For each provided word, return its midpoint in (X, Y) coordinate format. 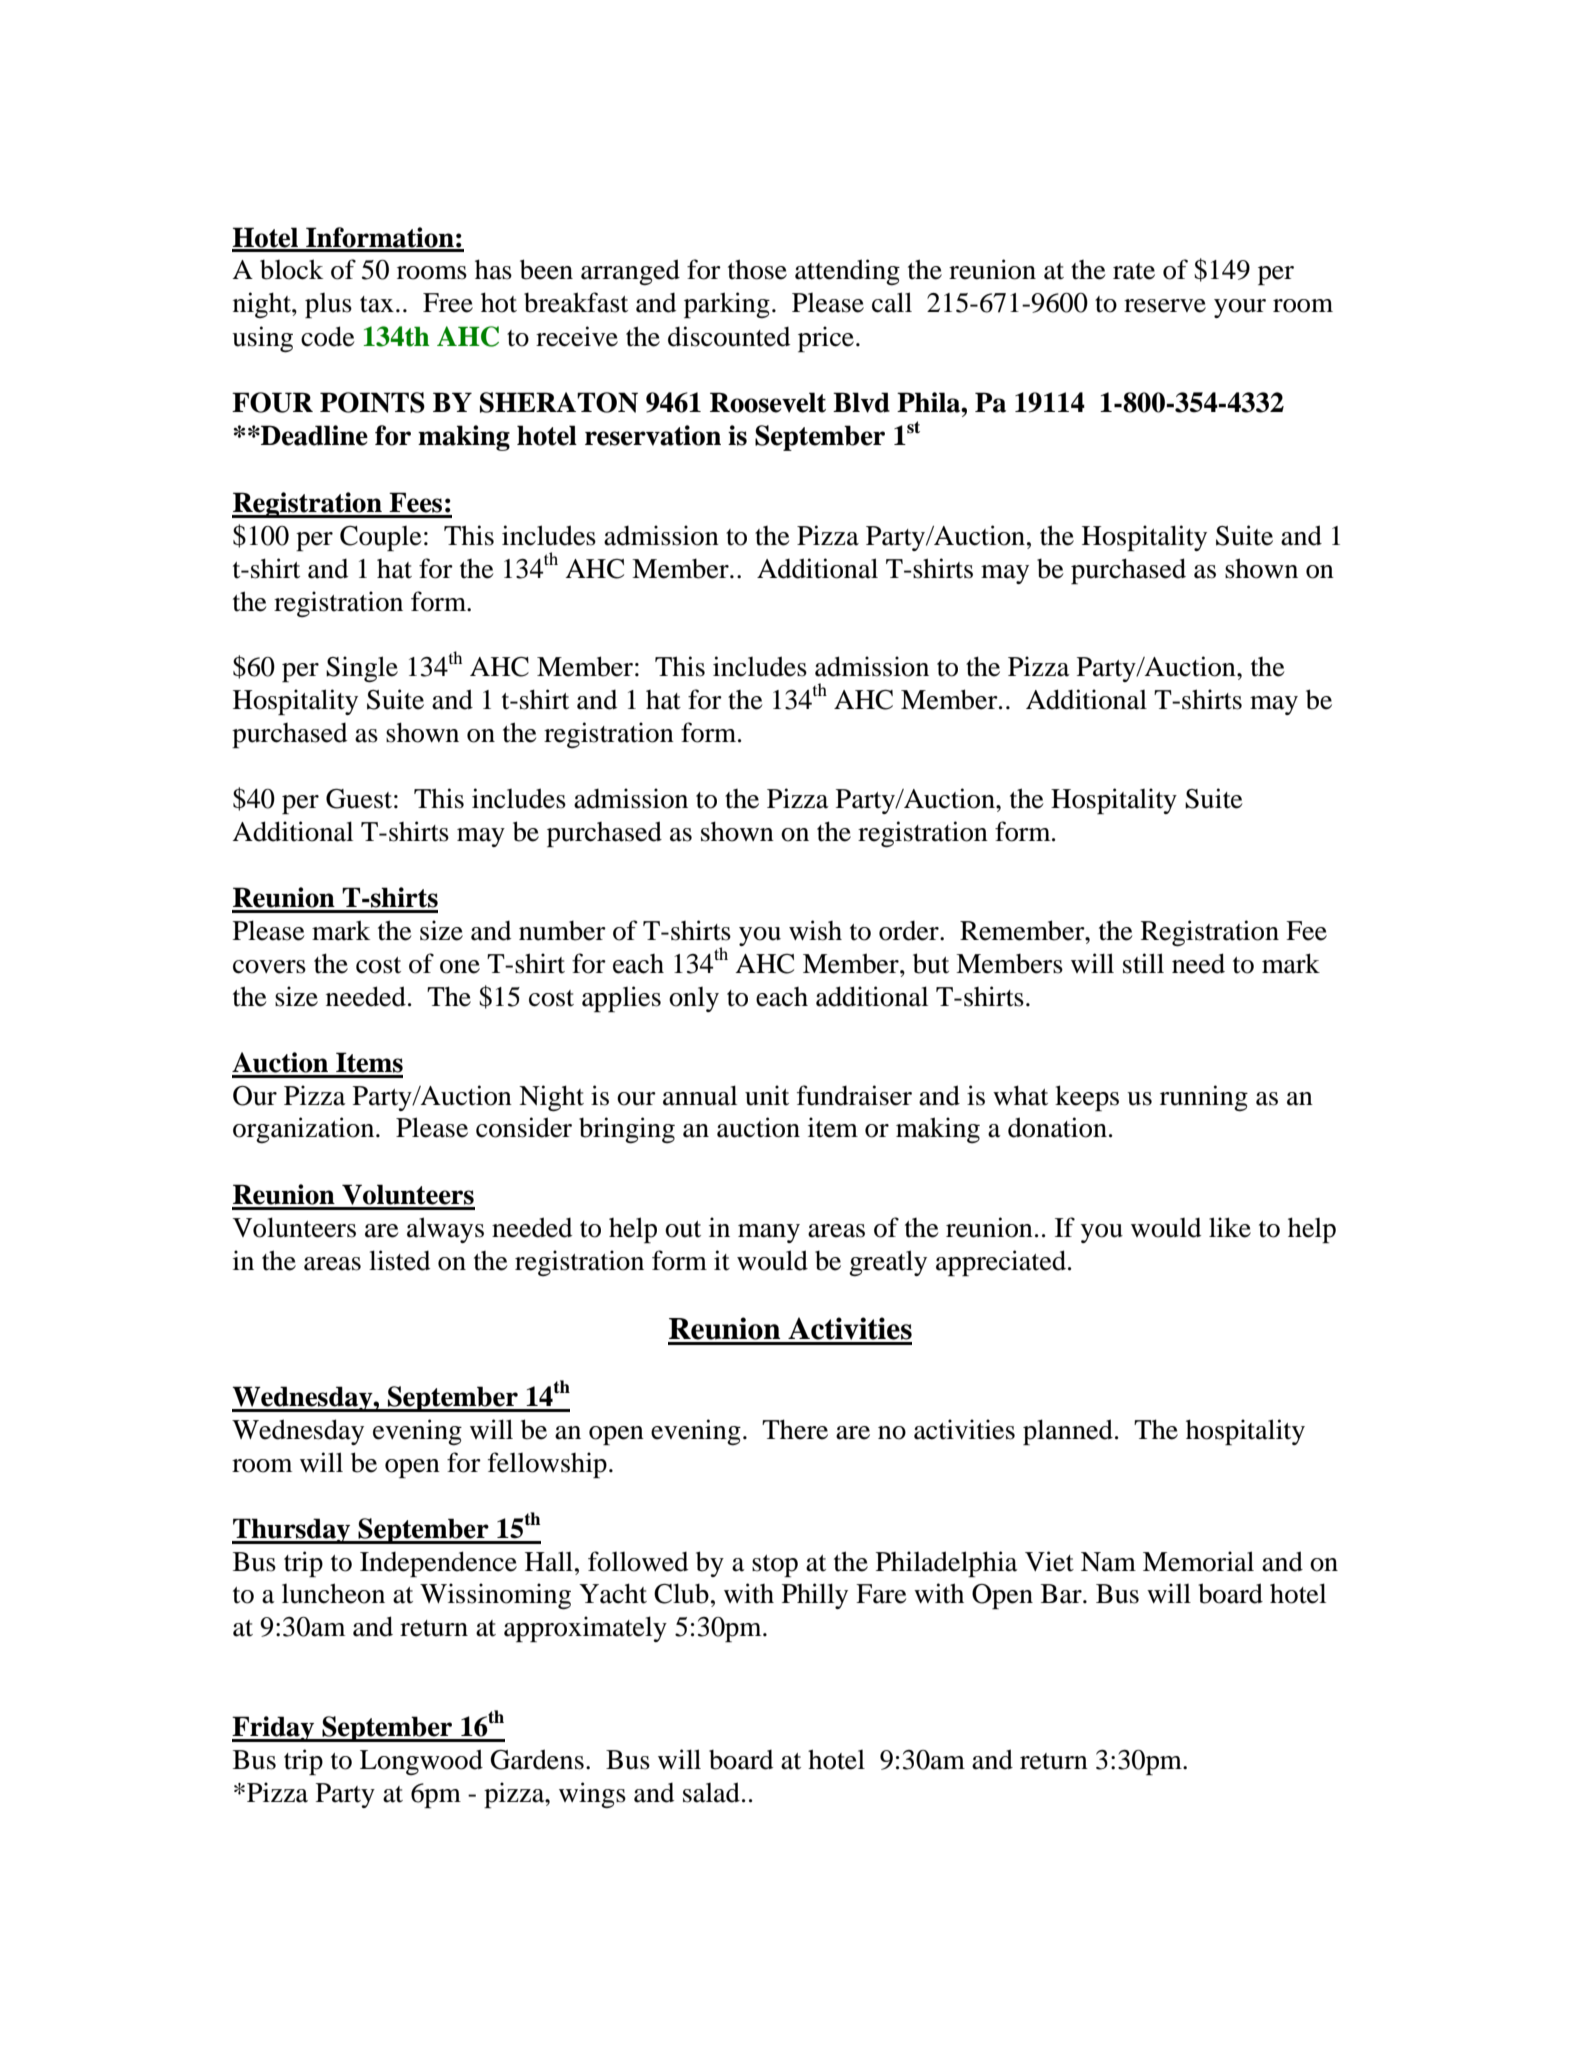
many (769, 1233)
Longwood (421, 1762)
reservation (653, 435)
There (795, 1429)
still (1143, 963)
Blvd (861, 402)
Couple (380, 538)
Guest (359, 799)
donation (1057, 1127)
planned (1068, 1432)
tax (377, 304)
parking (727, 305)
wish (815, 930)
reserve (1165, 306)
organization (305, 1130)
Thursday (292, 1531)
